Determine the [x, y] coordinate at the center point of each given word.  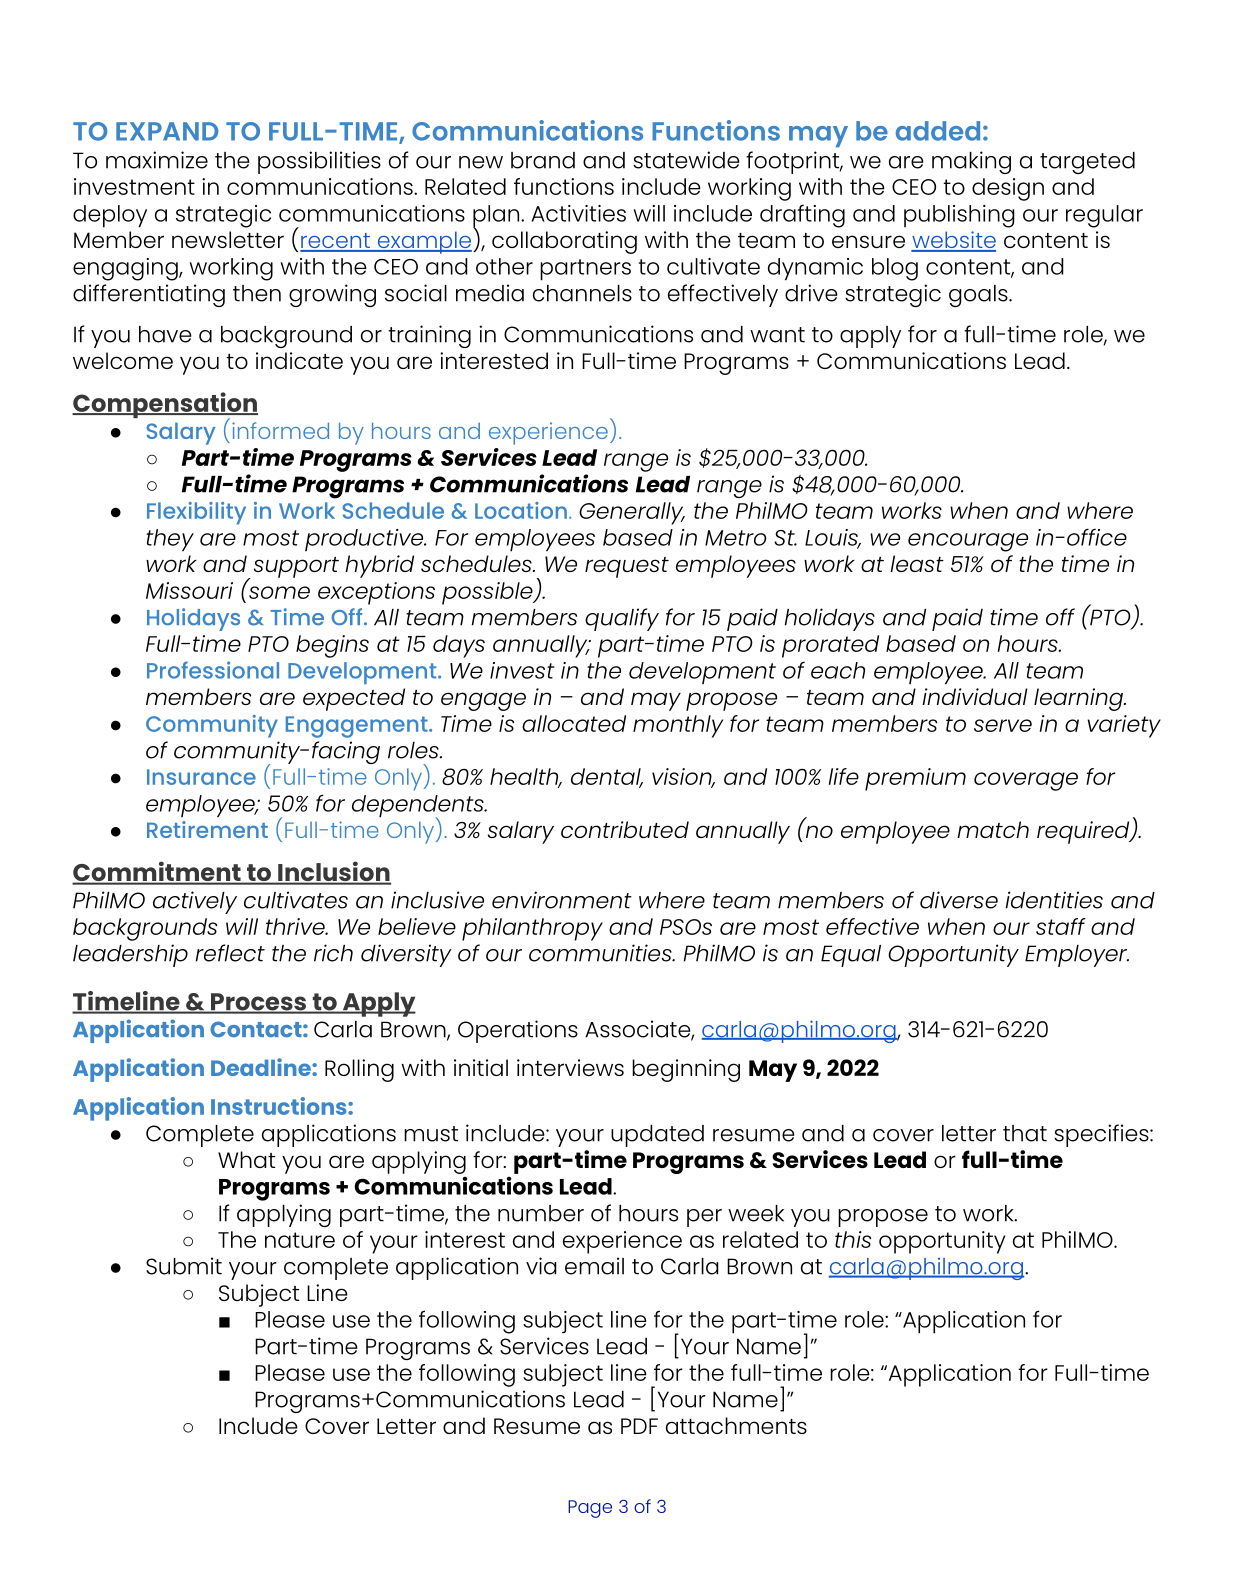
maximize [157, 160]
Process [258, 1003]
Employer [1077, 956]
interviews [570, 1067]
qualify [622, 619]
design [1008, 189]
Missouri [189, 590]
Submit [184, 1266]
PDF [639, 1426]
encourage [968, 542]
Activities [578, 213]
